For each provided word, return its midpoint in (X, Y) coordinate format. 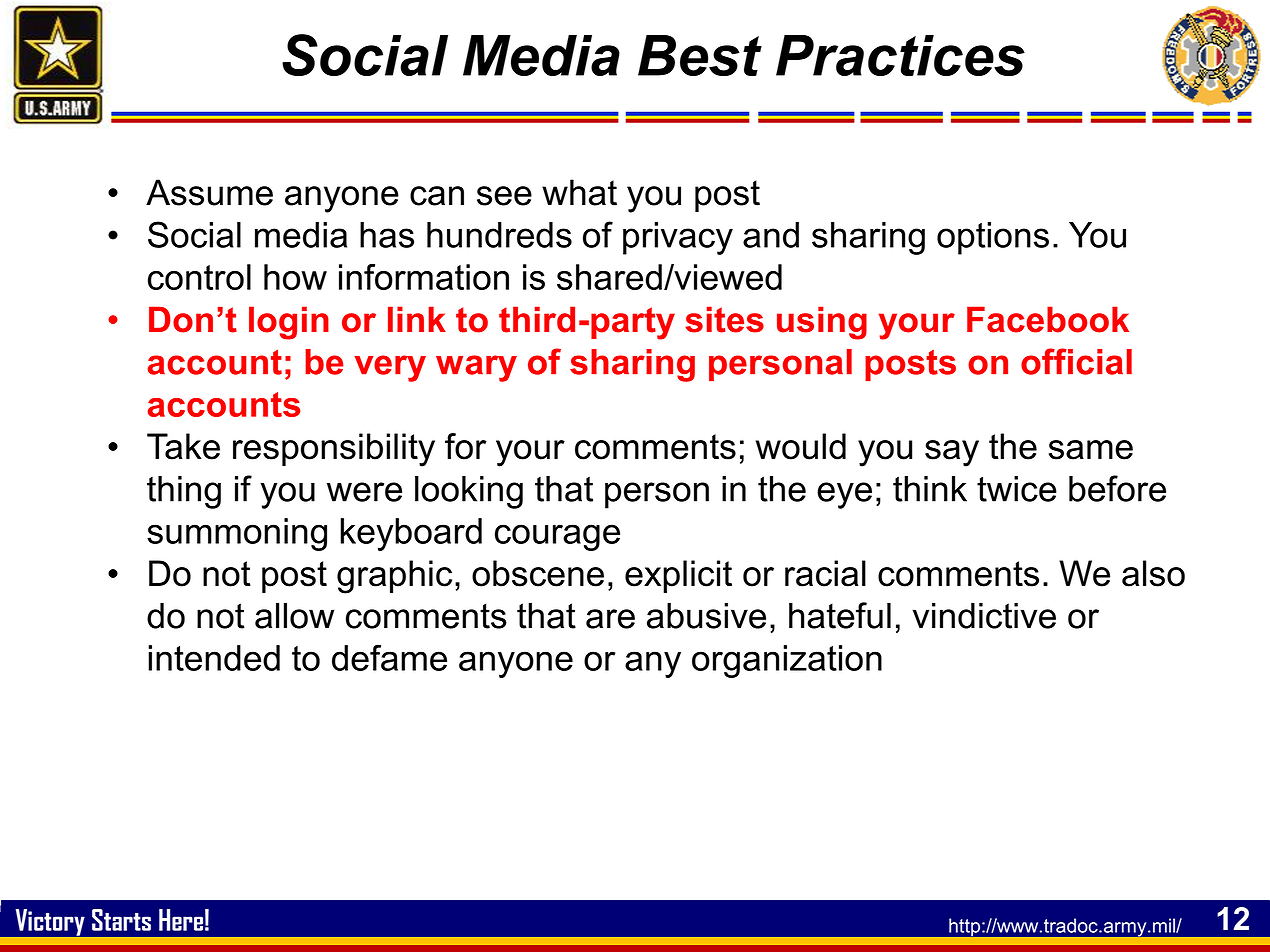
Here (181, 920)
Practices (900, 55)
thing (184, 492)
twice (1017, 489)
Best (700, 55)
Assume (209, 192)
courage (557, 537)
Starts (121, 920)
